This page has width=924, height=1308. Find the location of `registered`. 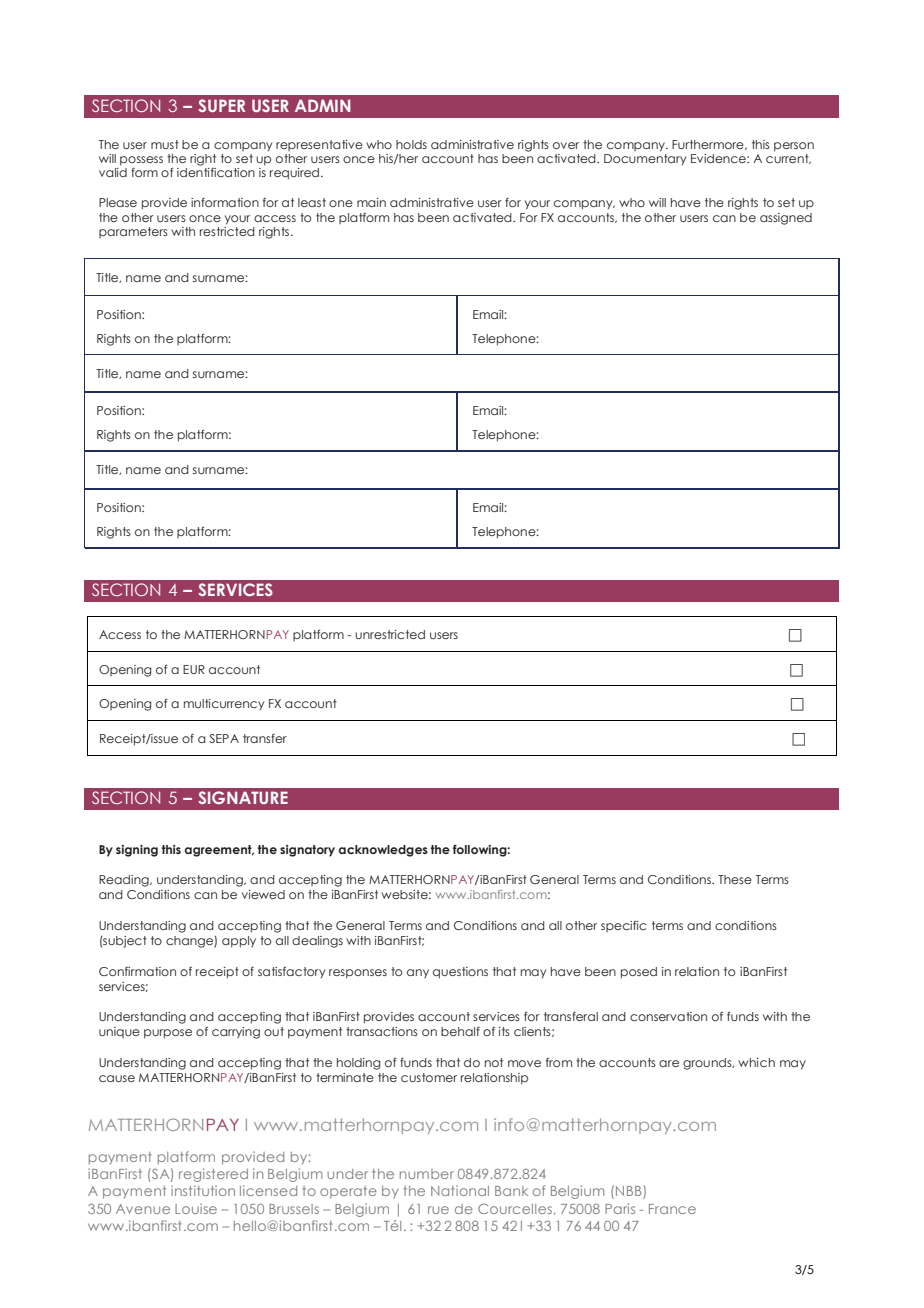

registered is located at coordinates (213, 1175).
